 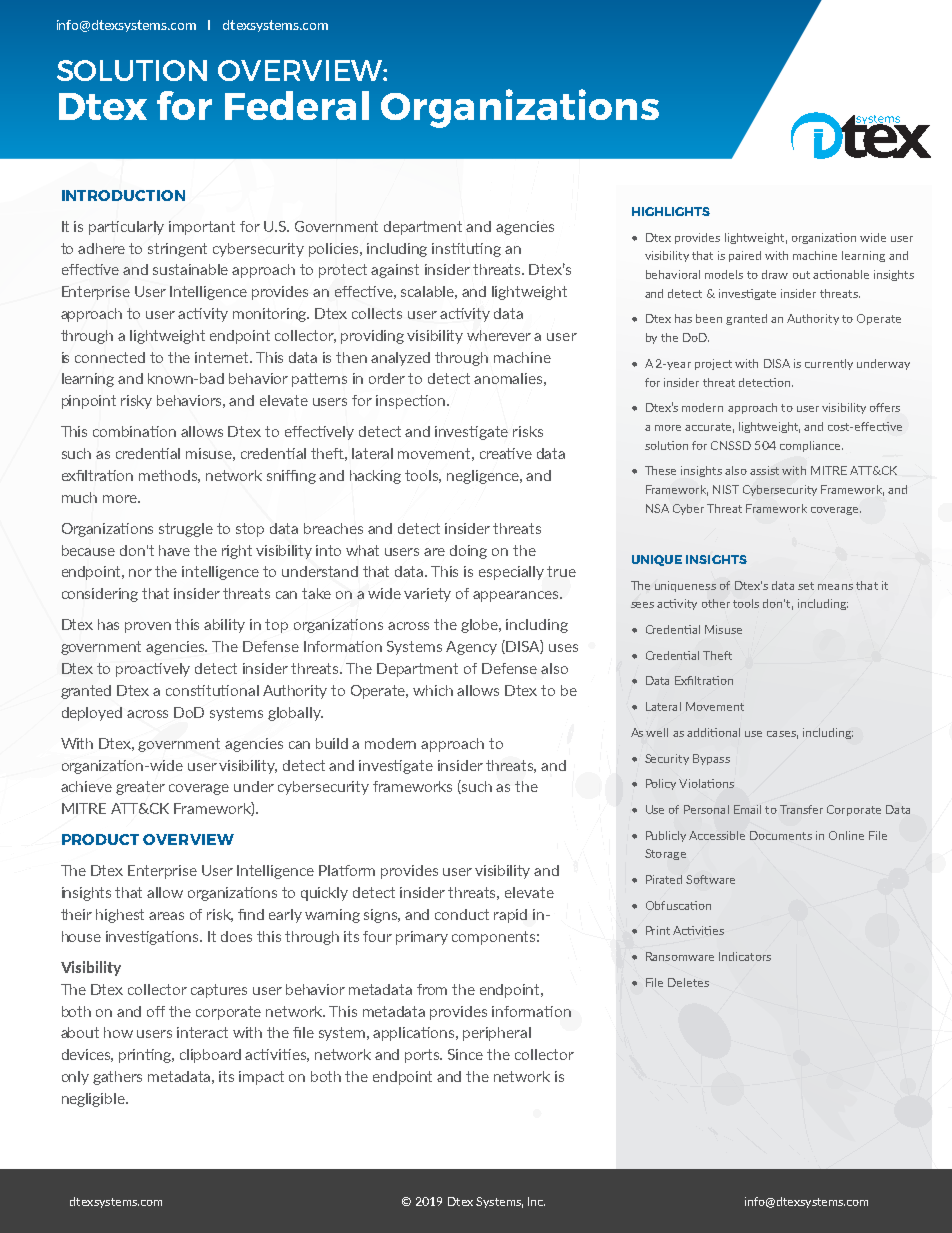 What do you see at coordinates (462, 914) in the page?
I see `conduct` at bounding box center [462, 914].
